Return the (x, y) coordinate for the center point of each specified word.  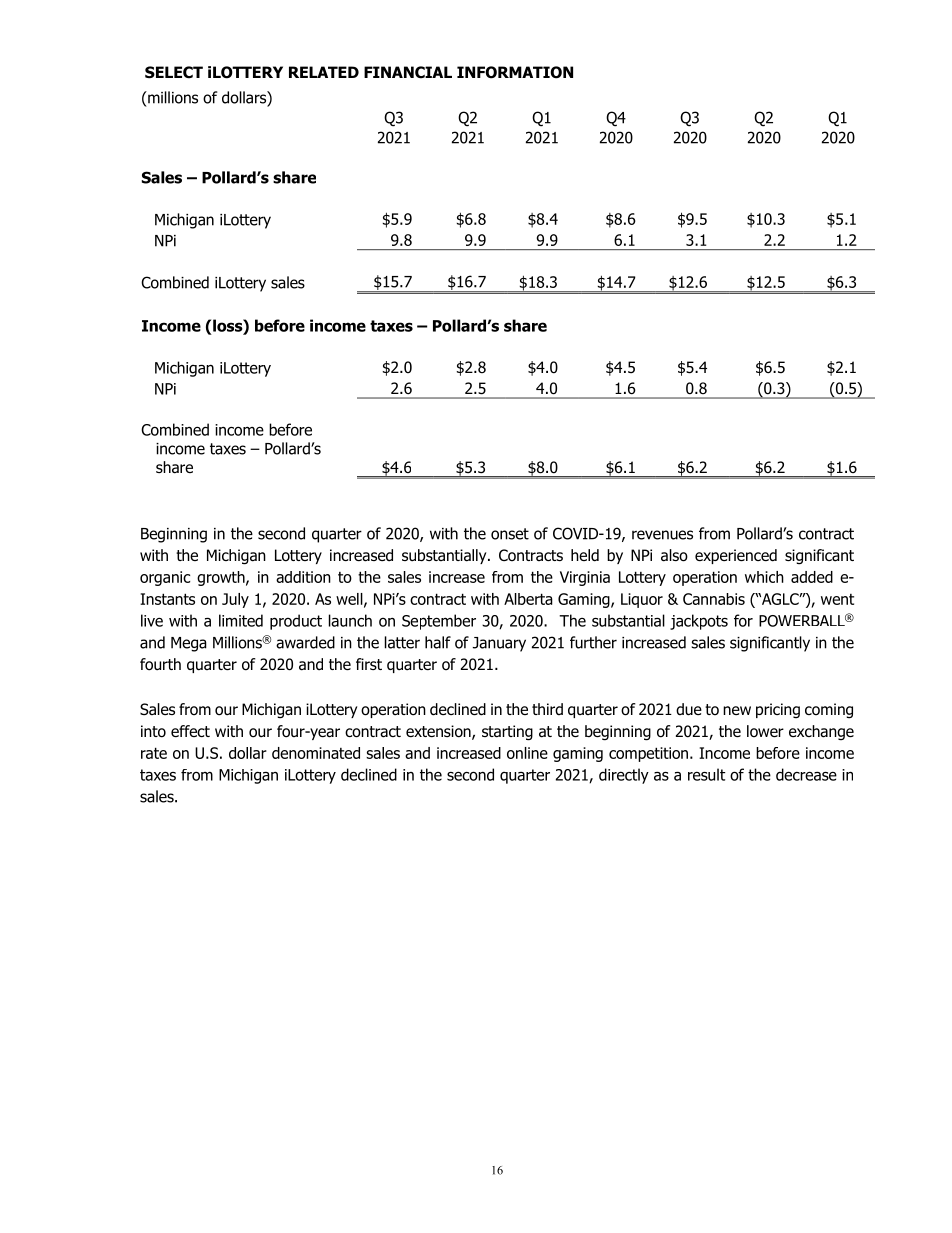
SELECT (174, 72)
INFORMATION (515, 72)
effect (190, 731)
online (527, 753)
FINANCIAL (408, 72)
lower (765, 731)
